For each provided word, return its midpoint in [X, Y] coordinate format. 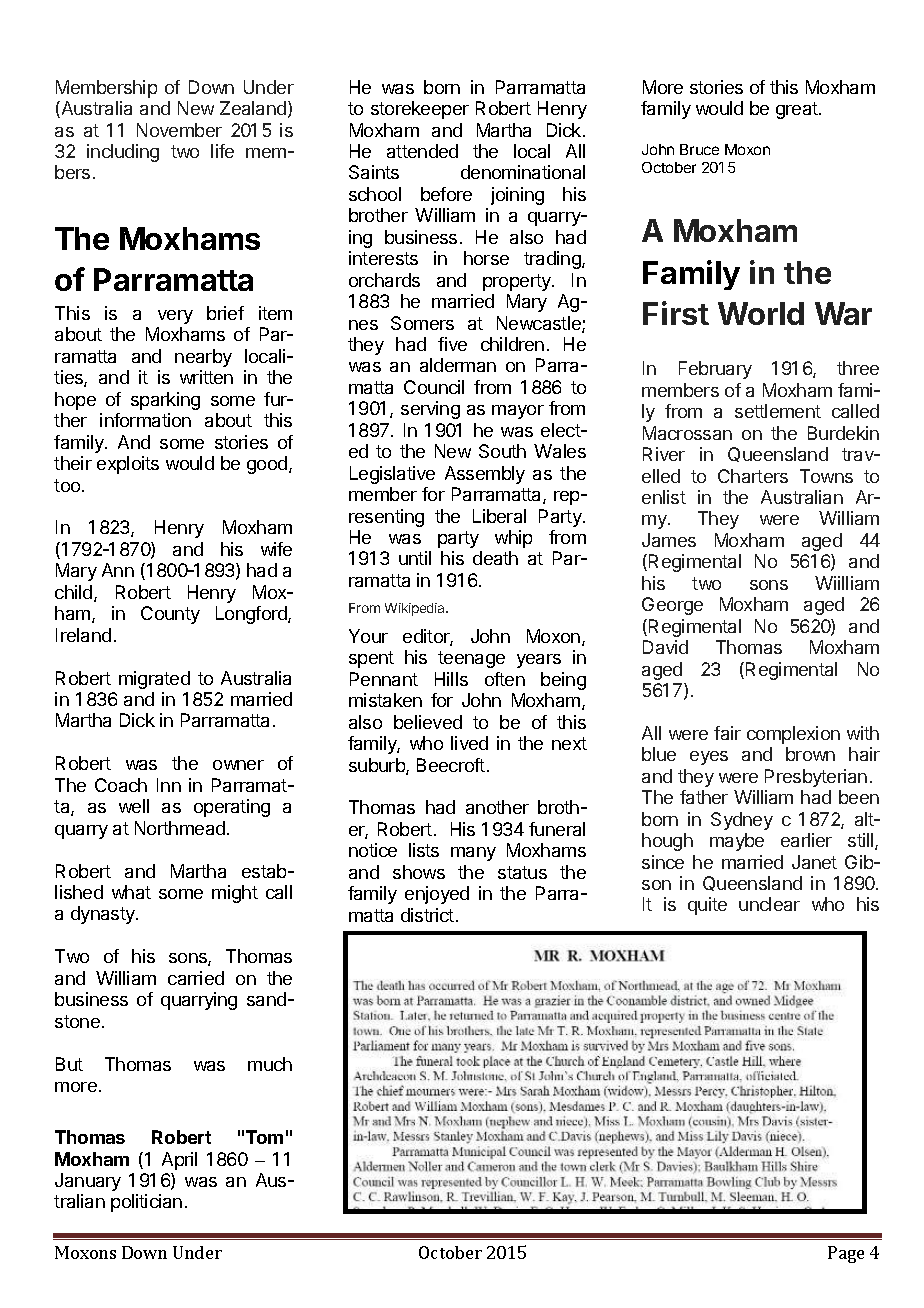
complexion [793, 735]
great [798, 110]
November [179, 130]
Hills [451, 679]
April [179, 1161]
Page [846, 1254]
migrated [154, 680]
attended [422, 151]
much [270, 1064]
